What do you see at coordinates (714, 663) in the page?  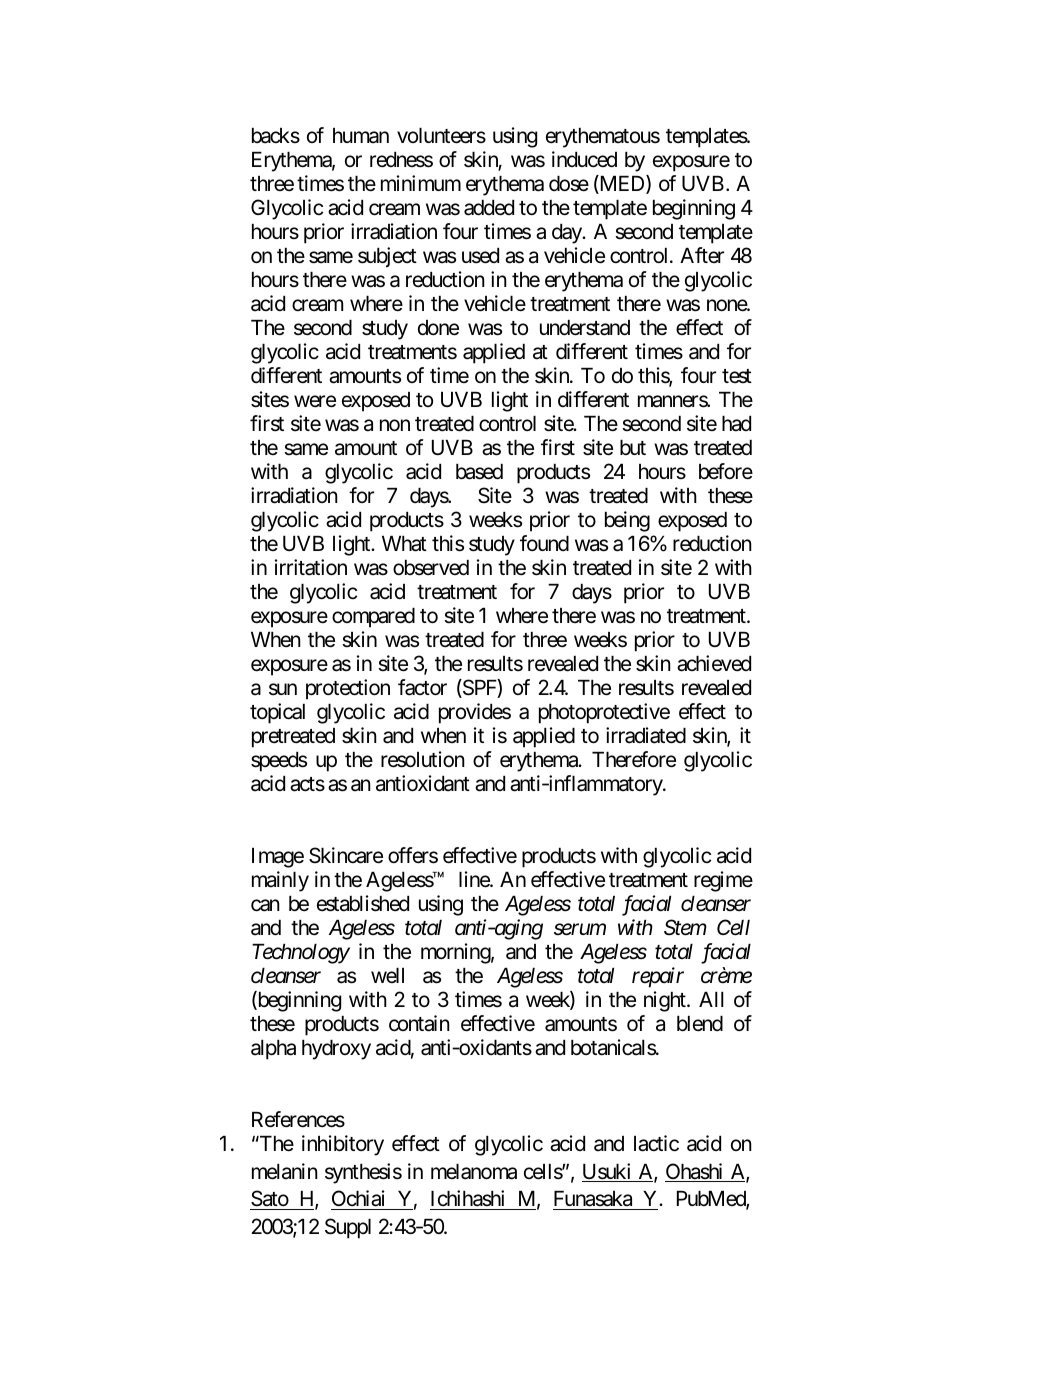 I see `achieved` at bounding box center [714, 663].
